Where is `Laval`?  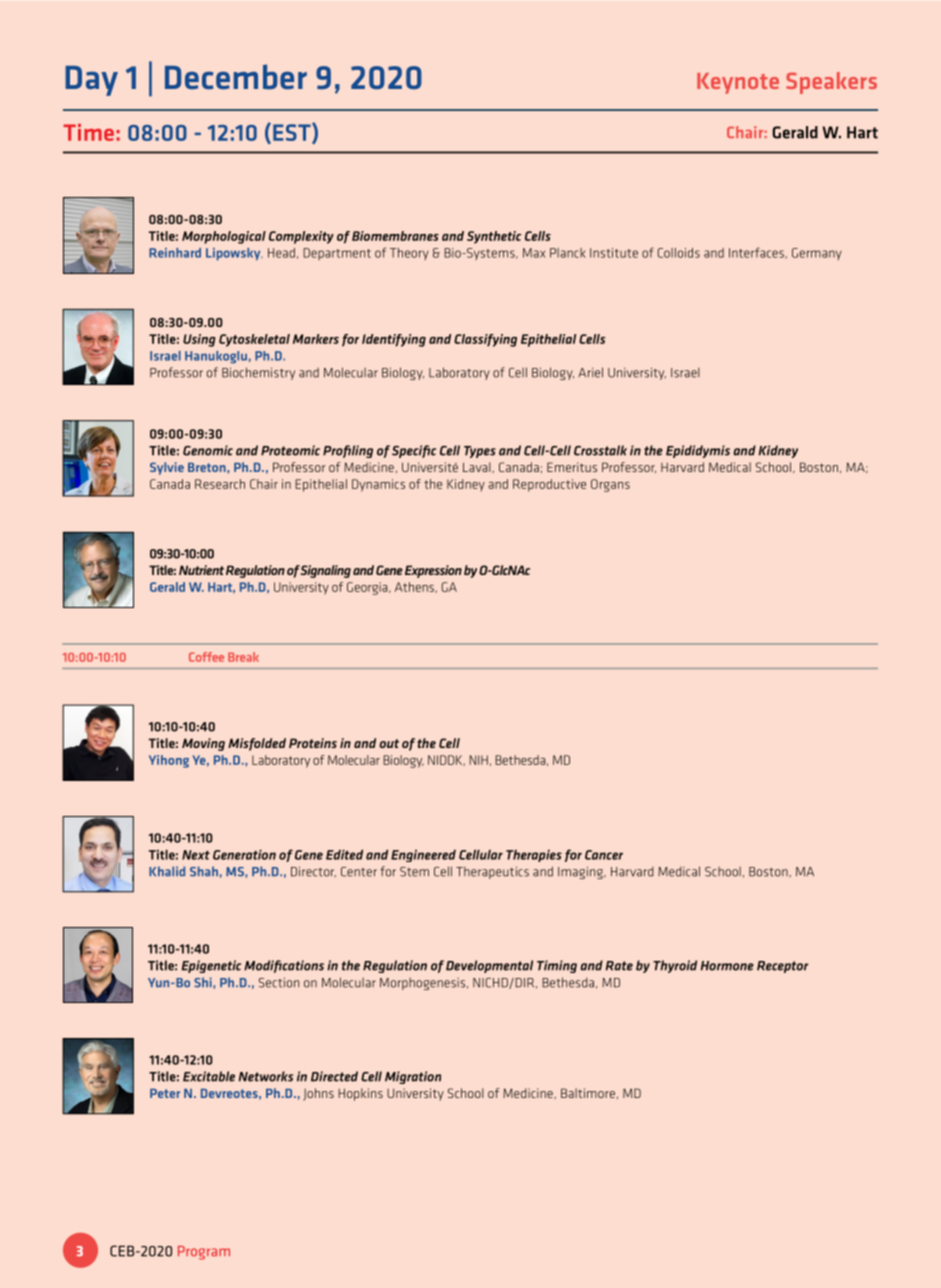 Laval is located at coordinates (478, 467).
